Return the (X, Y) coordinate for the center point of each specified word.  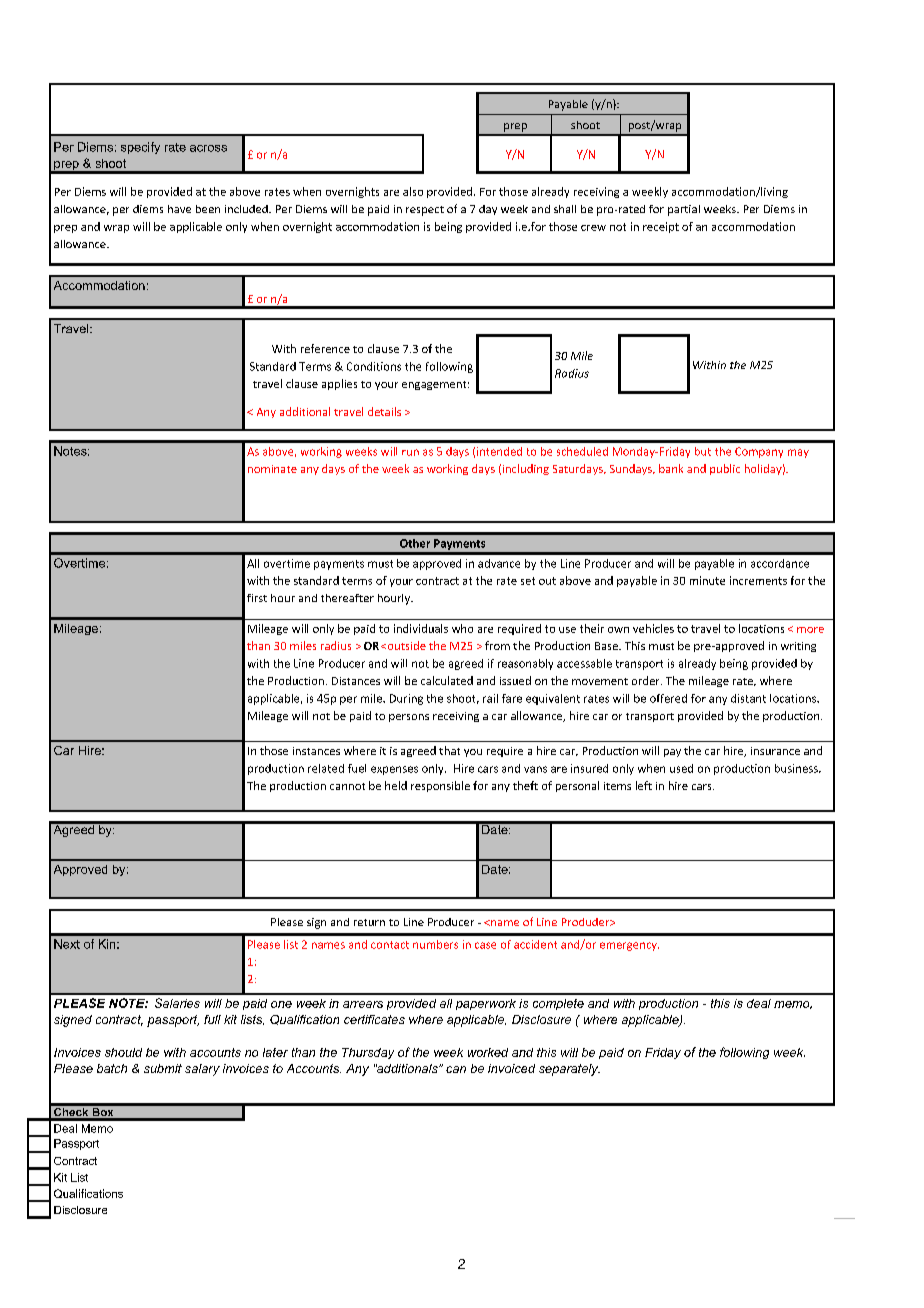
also (413, 191)
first (257, 598)
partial (684, 210)
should (123, 1052)
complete (558, 1004)
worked (488, 1052)
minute (707, 580)
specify (140, 148)
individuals (421, 628)
